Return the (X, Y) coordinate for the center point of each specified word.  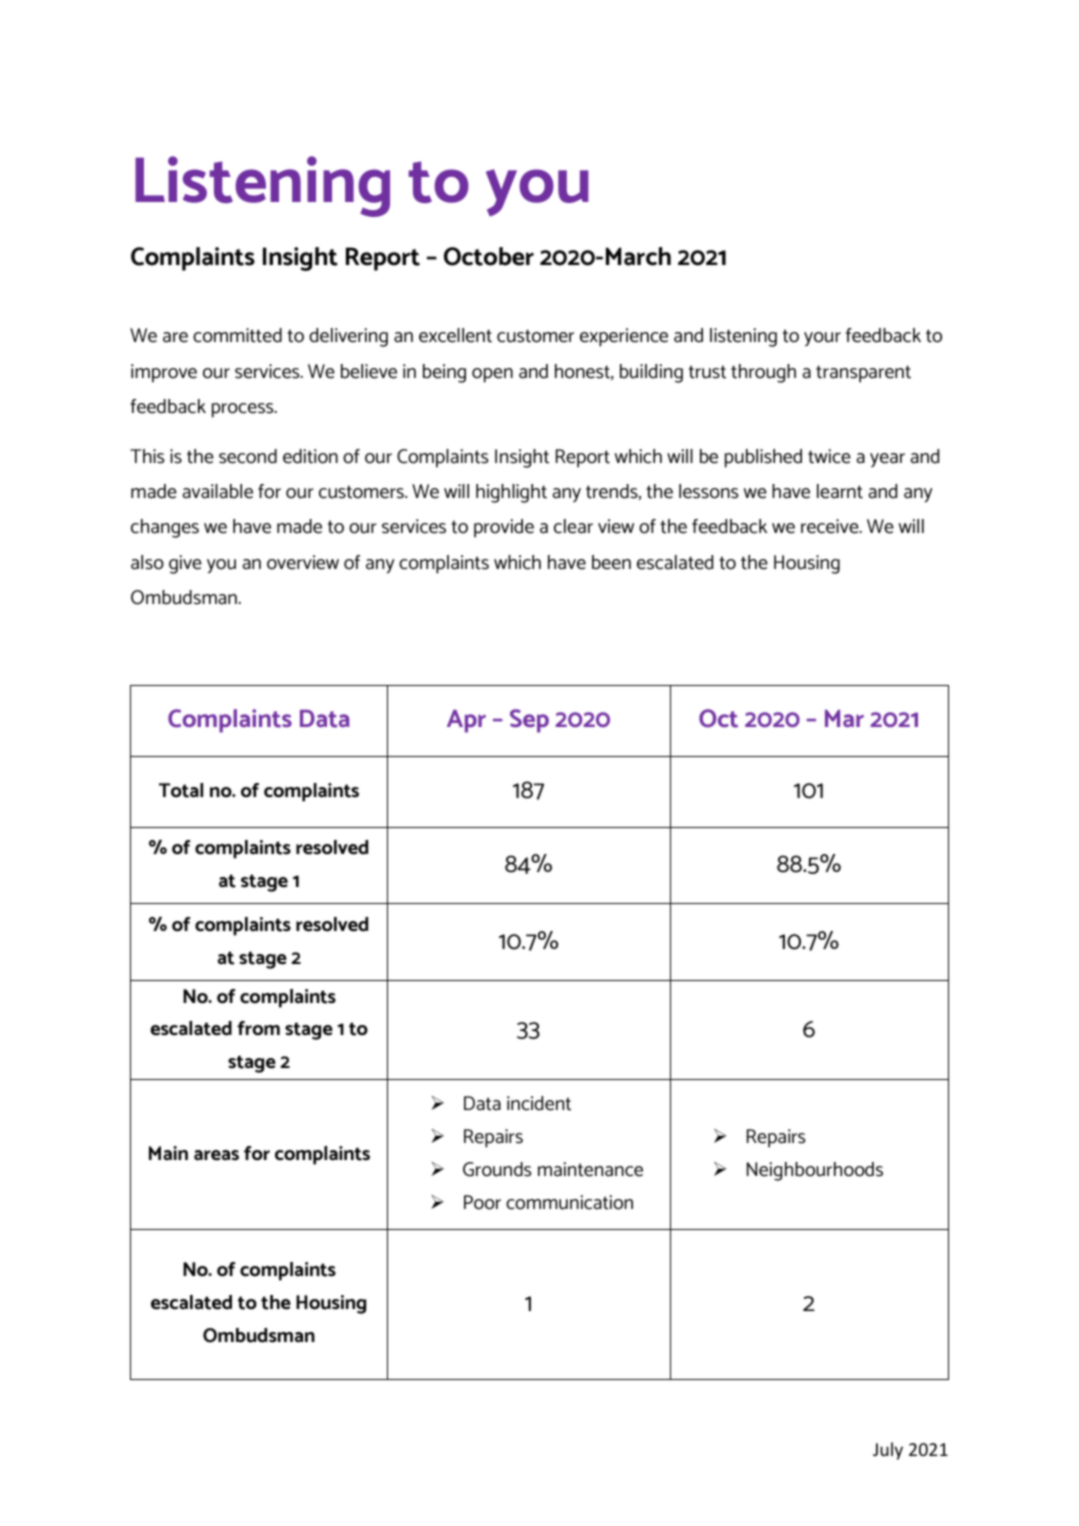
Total (181, 790)
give (185, 564)
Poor (482, 1202)
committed (237, 335)
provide (504, 528)
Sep (529, 721)
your (822, 339)
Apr (466, 721)
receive (831, 526)
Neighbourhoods (815, 1171)
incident (539, 1103)
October (489, 256)
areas (216, 1155)
